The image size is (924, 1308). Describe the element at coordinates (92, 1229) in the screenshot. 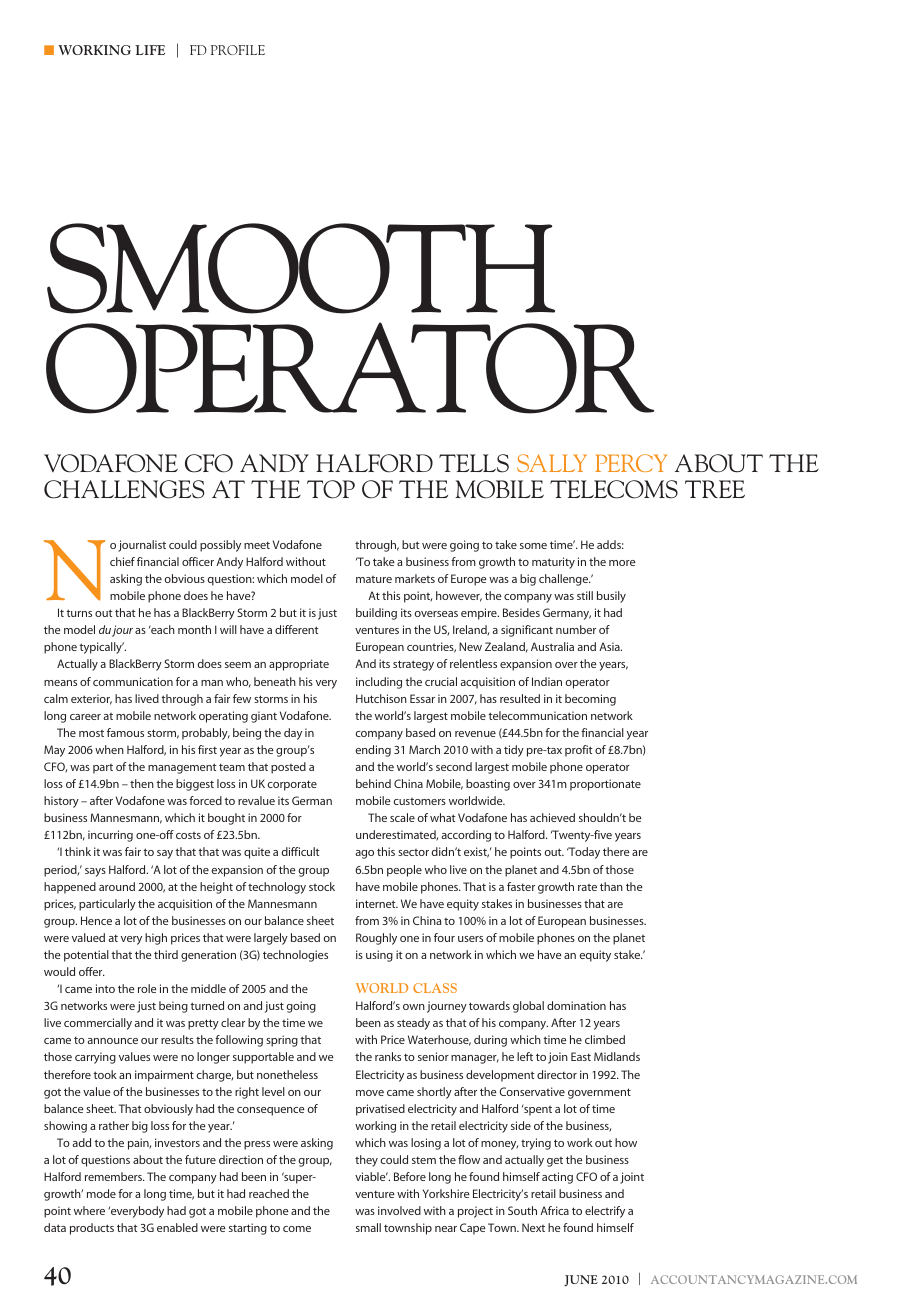

I see `products` at that location.
